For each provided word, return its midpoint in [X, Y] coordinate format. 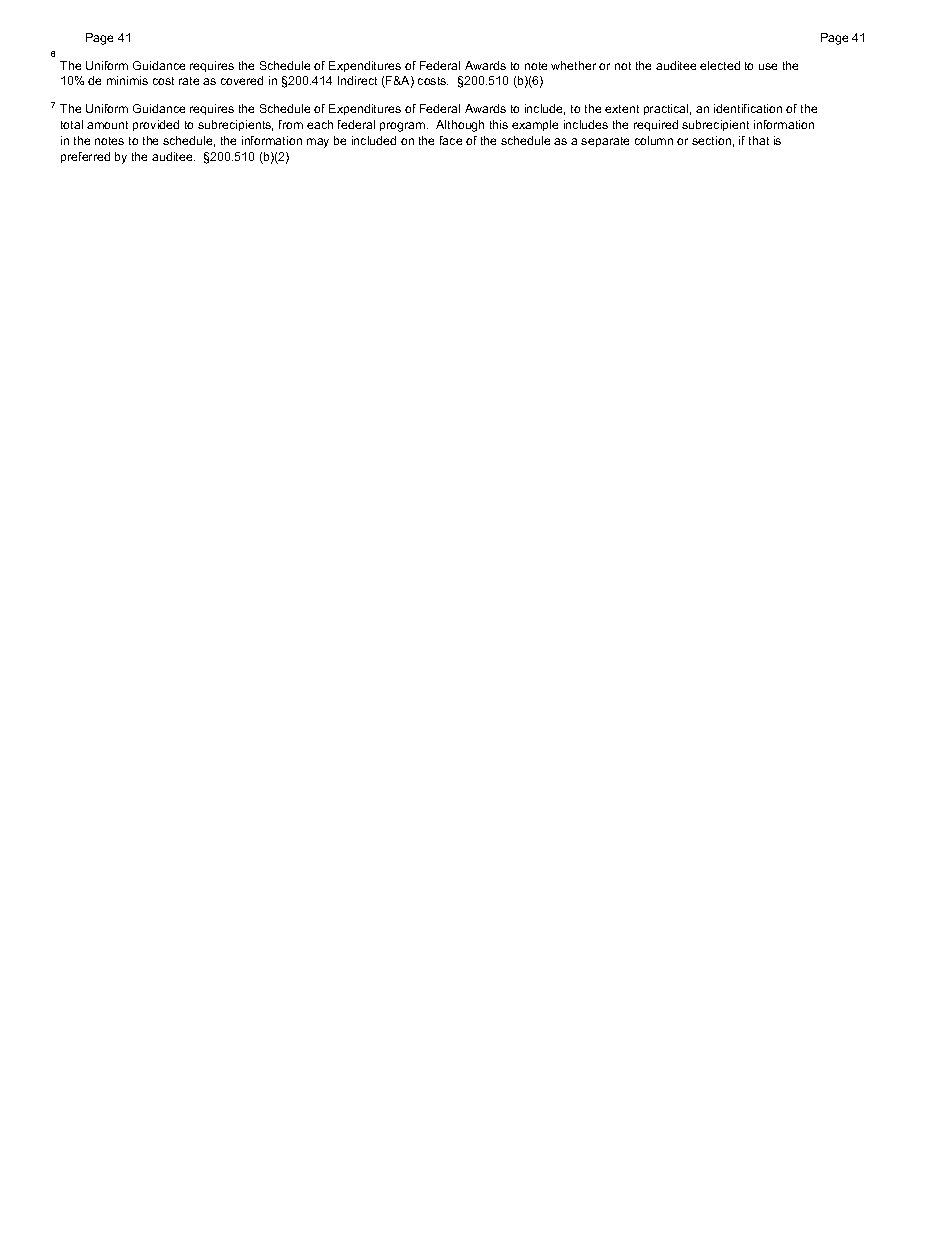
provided [156, 125]
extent [622, 109]
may [318, 143]
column [654, 140]
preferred [85, 157]
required [656, 125]
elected [720, 65]
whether [573, 65]
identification [748, 108]
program [404, 127]
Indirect [357, 80]
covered [242, 80]
